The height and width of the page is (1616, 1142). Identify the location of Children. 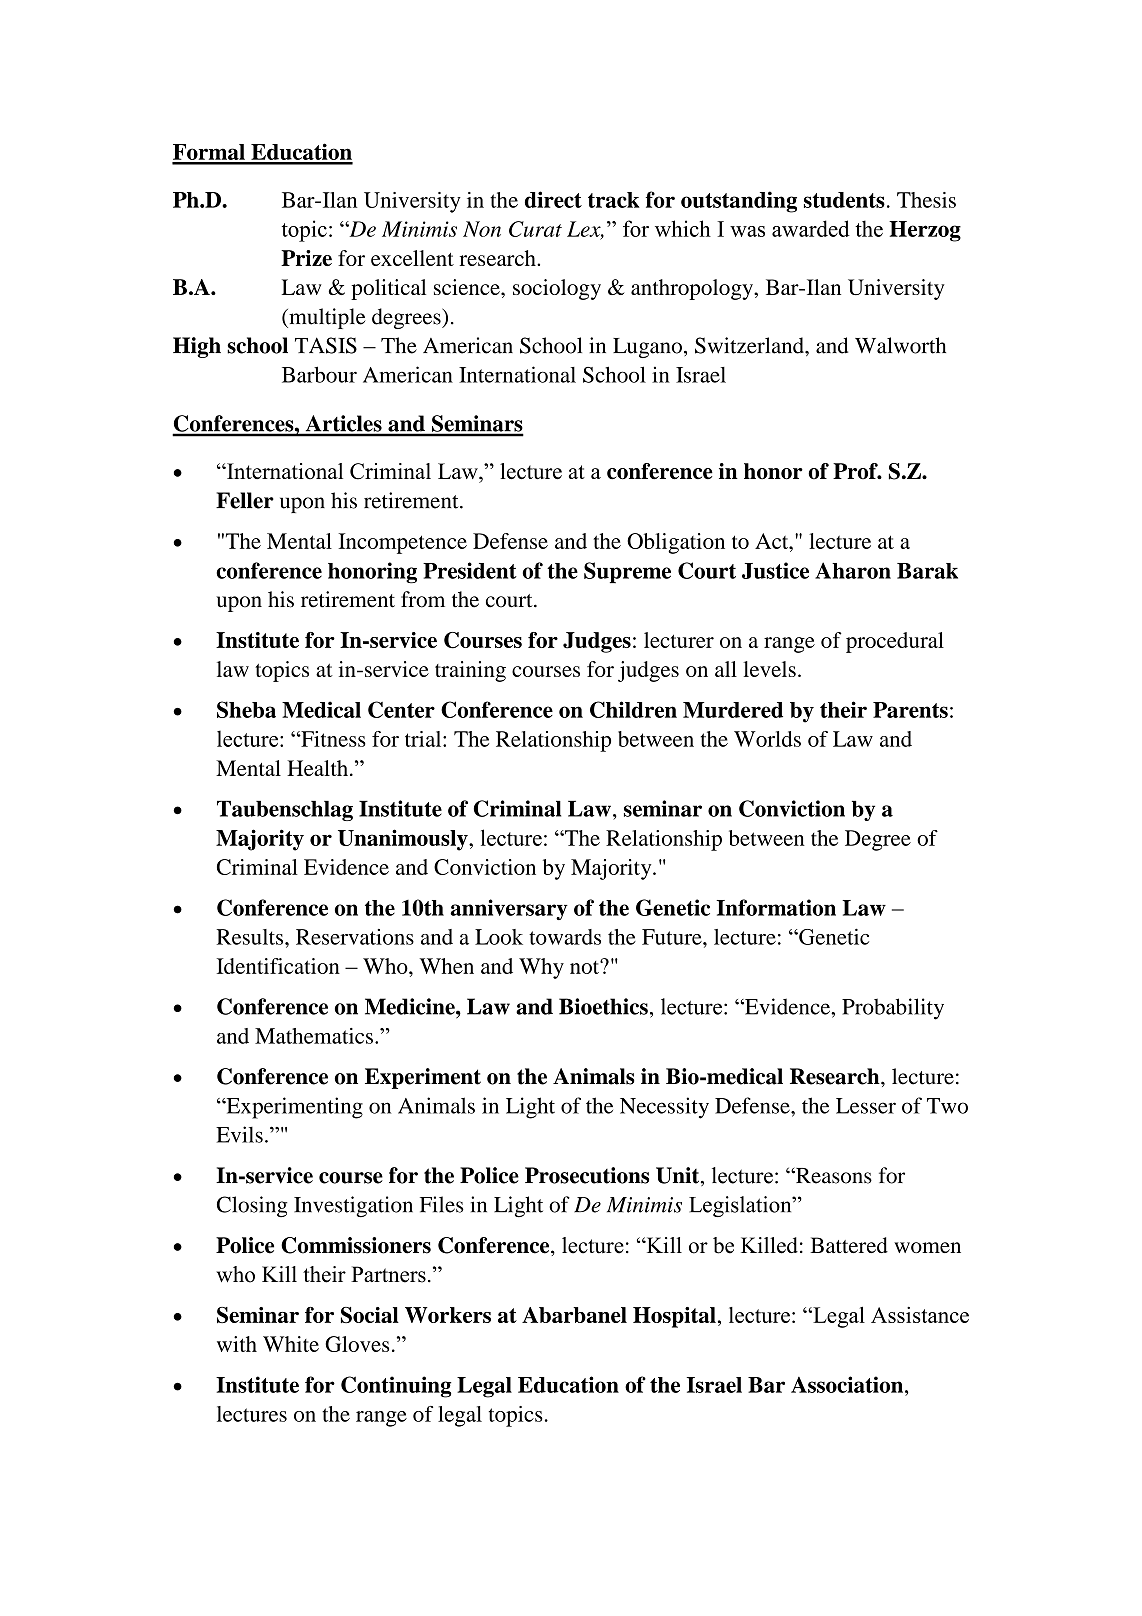
(633, 709).
